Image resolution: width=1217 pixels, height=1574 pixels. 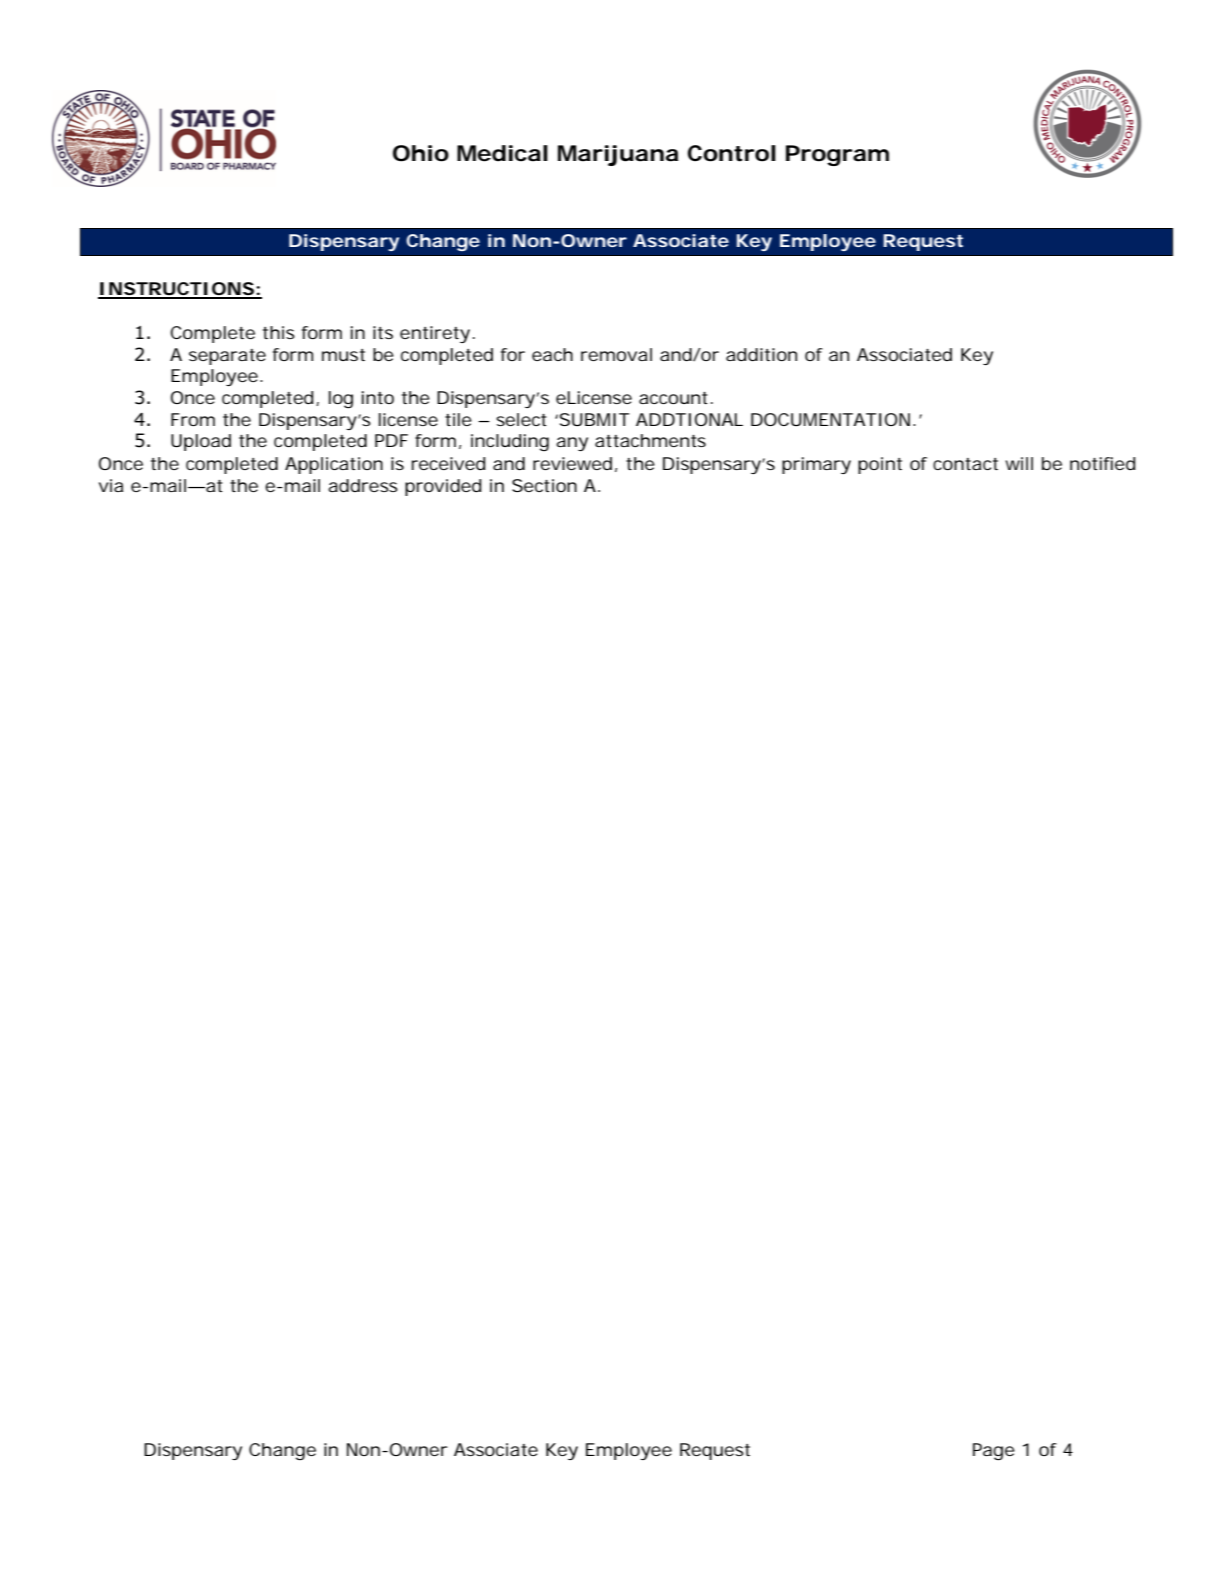 What do you see at coordinates (111, 485) in the screenshot?
I see `via` at bounding box center [111, 485].
